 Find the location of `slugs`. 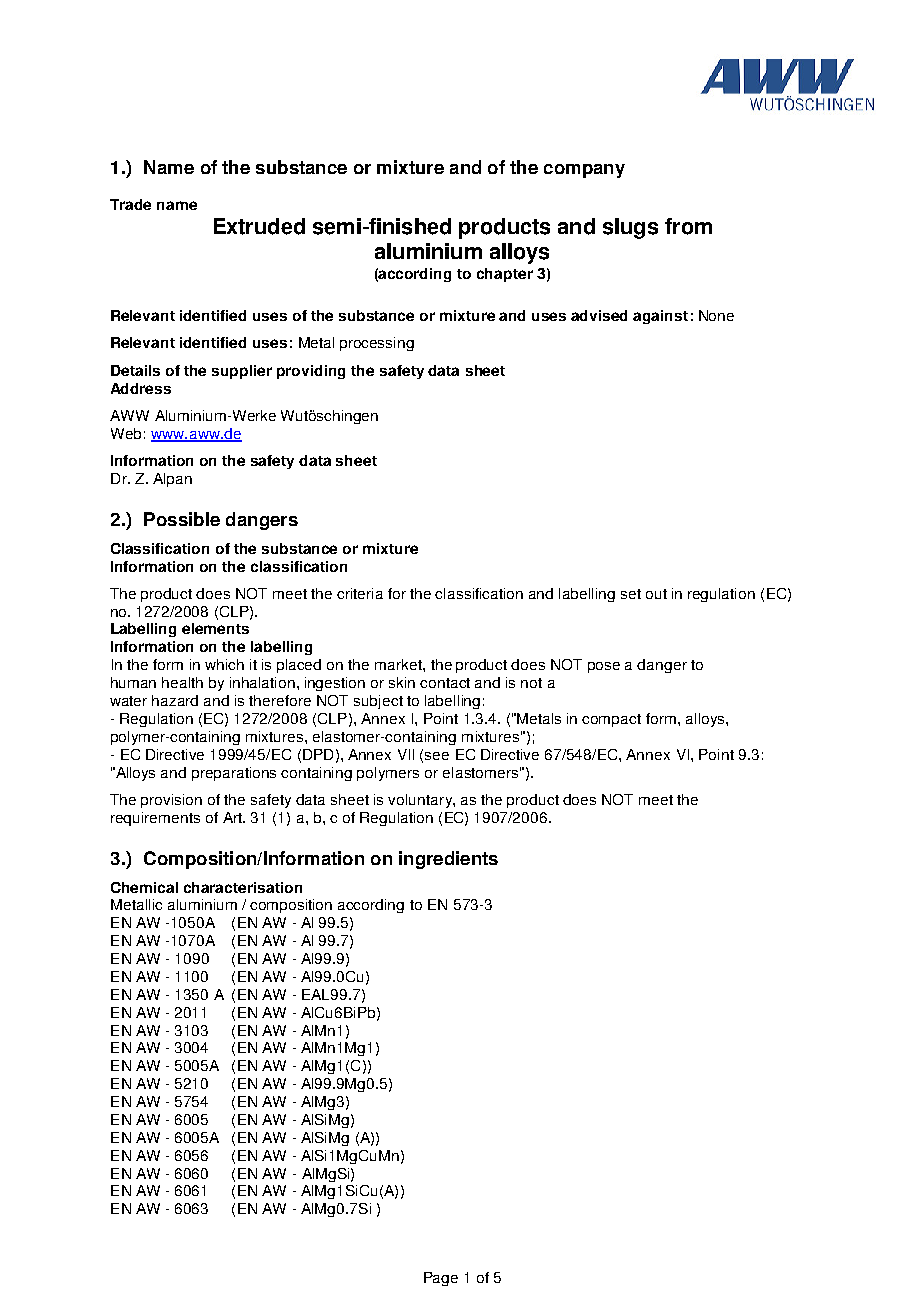

slugs is located at coordinates (630, 228).
